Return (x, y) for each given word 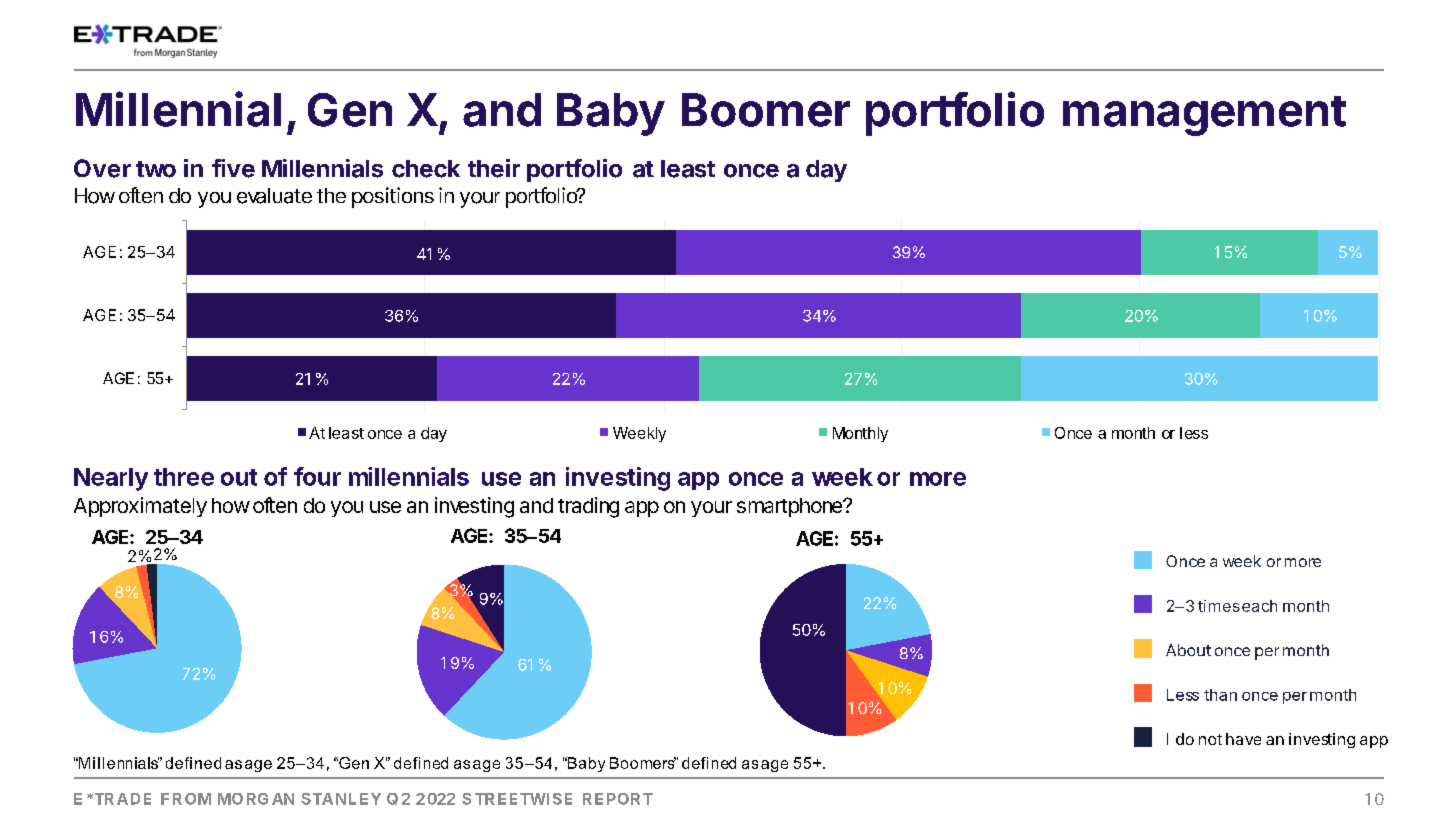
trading (588, 507)
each (1259, 606)
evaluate (274, 196)
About (1188, 650)
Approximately (140, 507)
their (494, 168)
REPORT (618, 799)
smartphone (790, 507)
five (233, 168)
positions (393, 197)
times (1219, 606)
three (184, 477)
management (1204, 116)
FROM (186, 799)
